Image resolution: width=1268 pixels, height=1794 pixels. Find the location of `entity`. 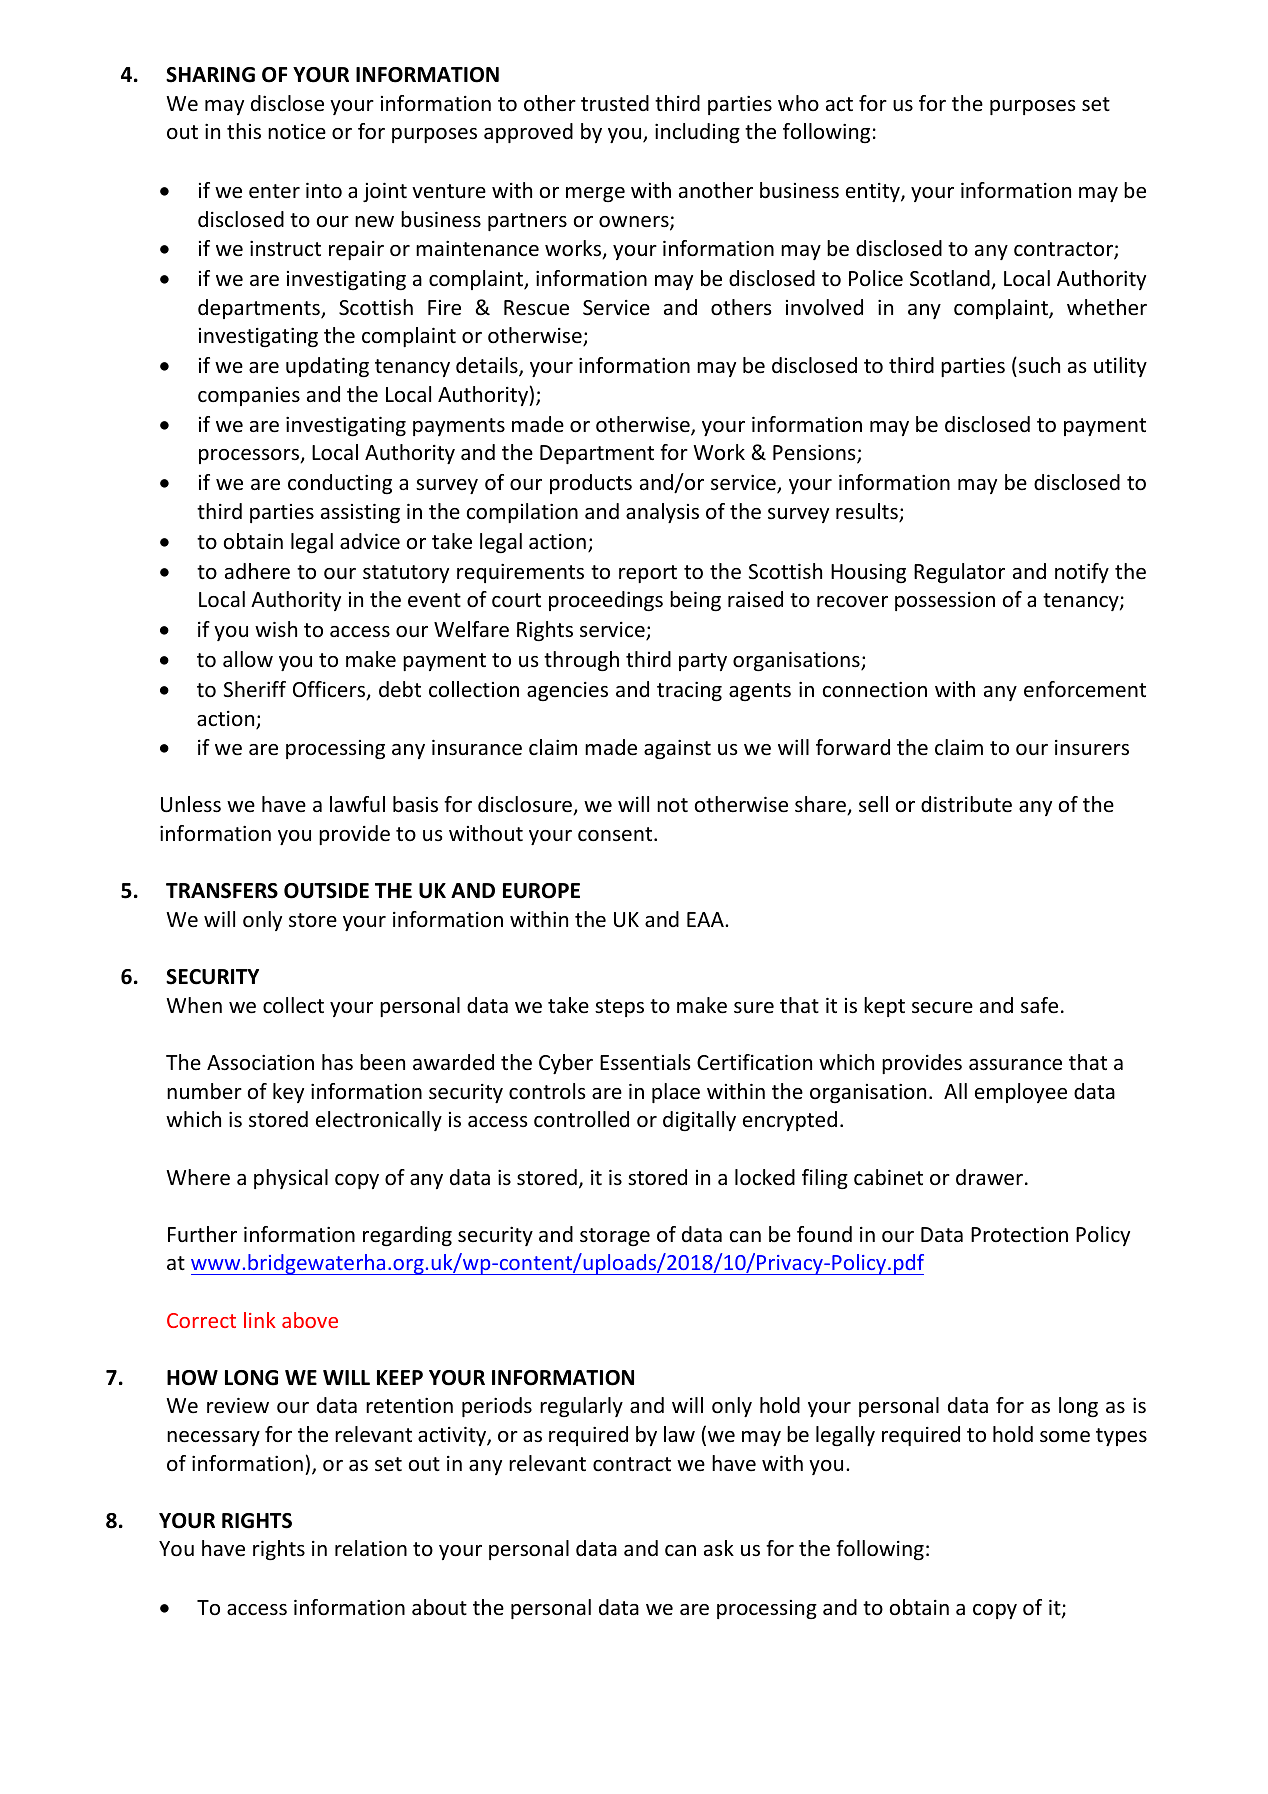

entity is located at coordinates (874, 192).
